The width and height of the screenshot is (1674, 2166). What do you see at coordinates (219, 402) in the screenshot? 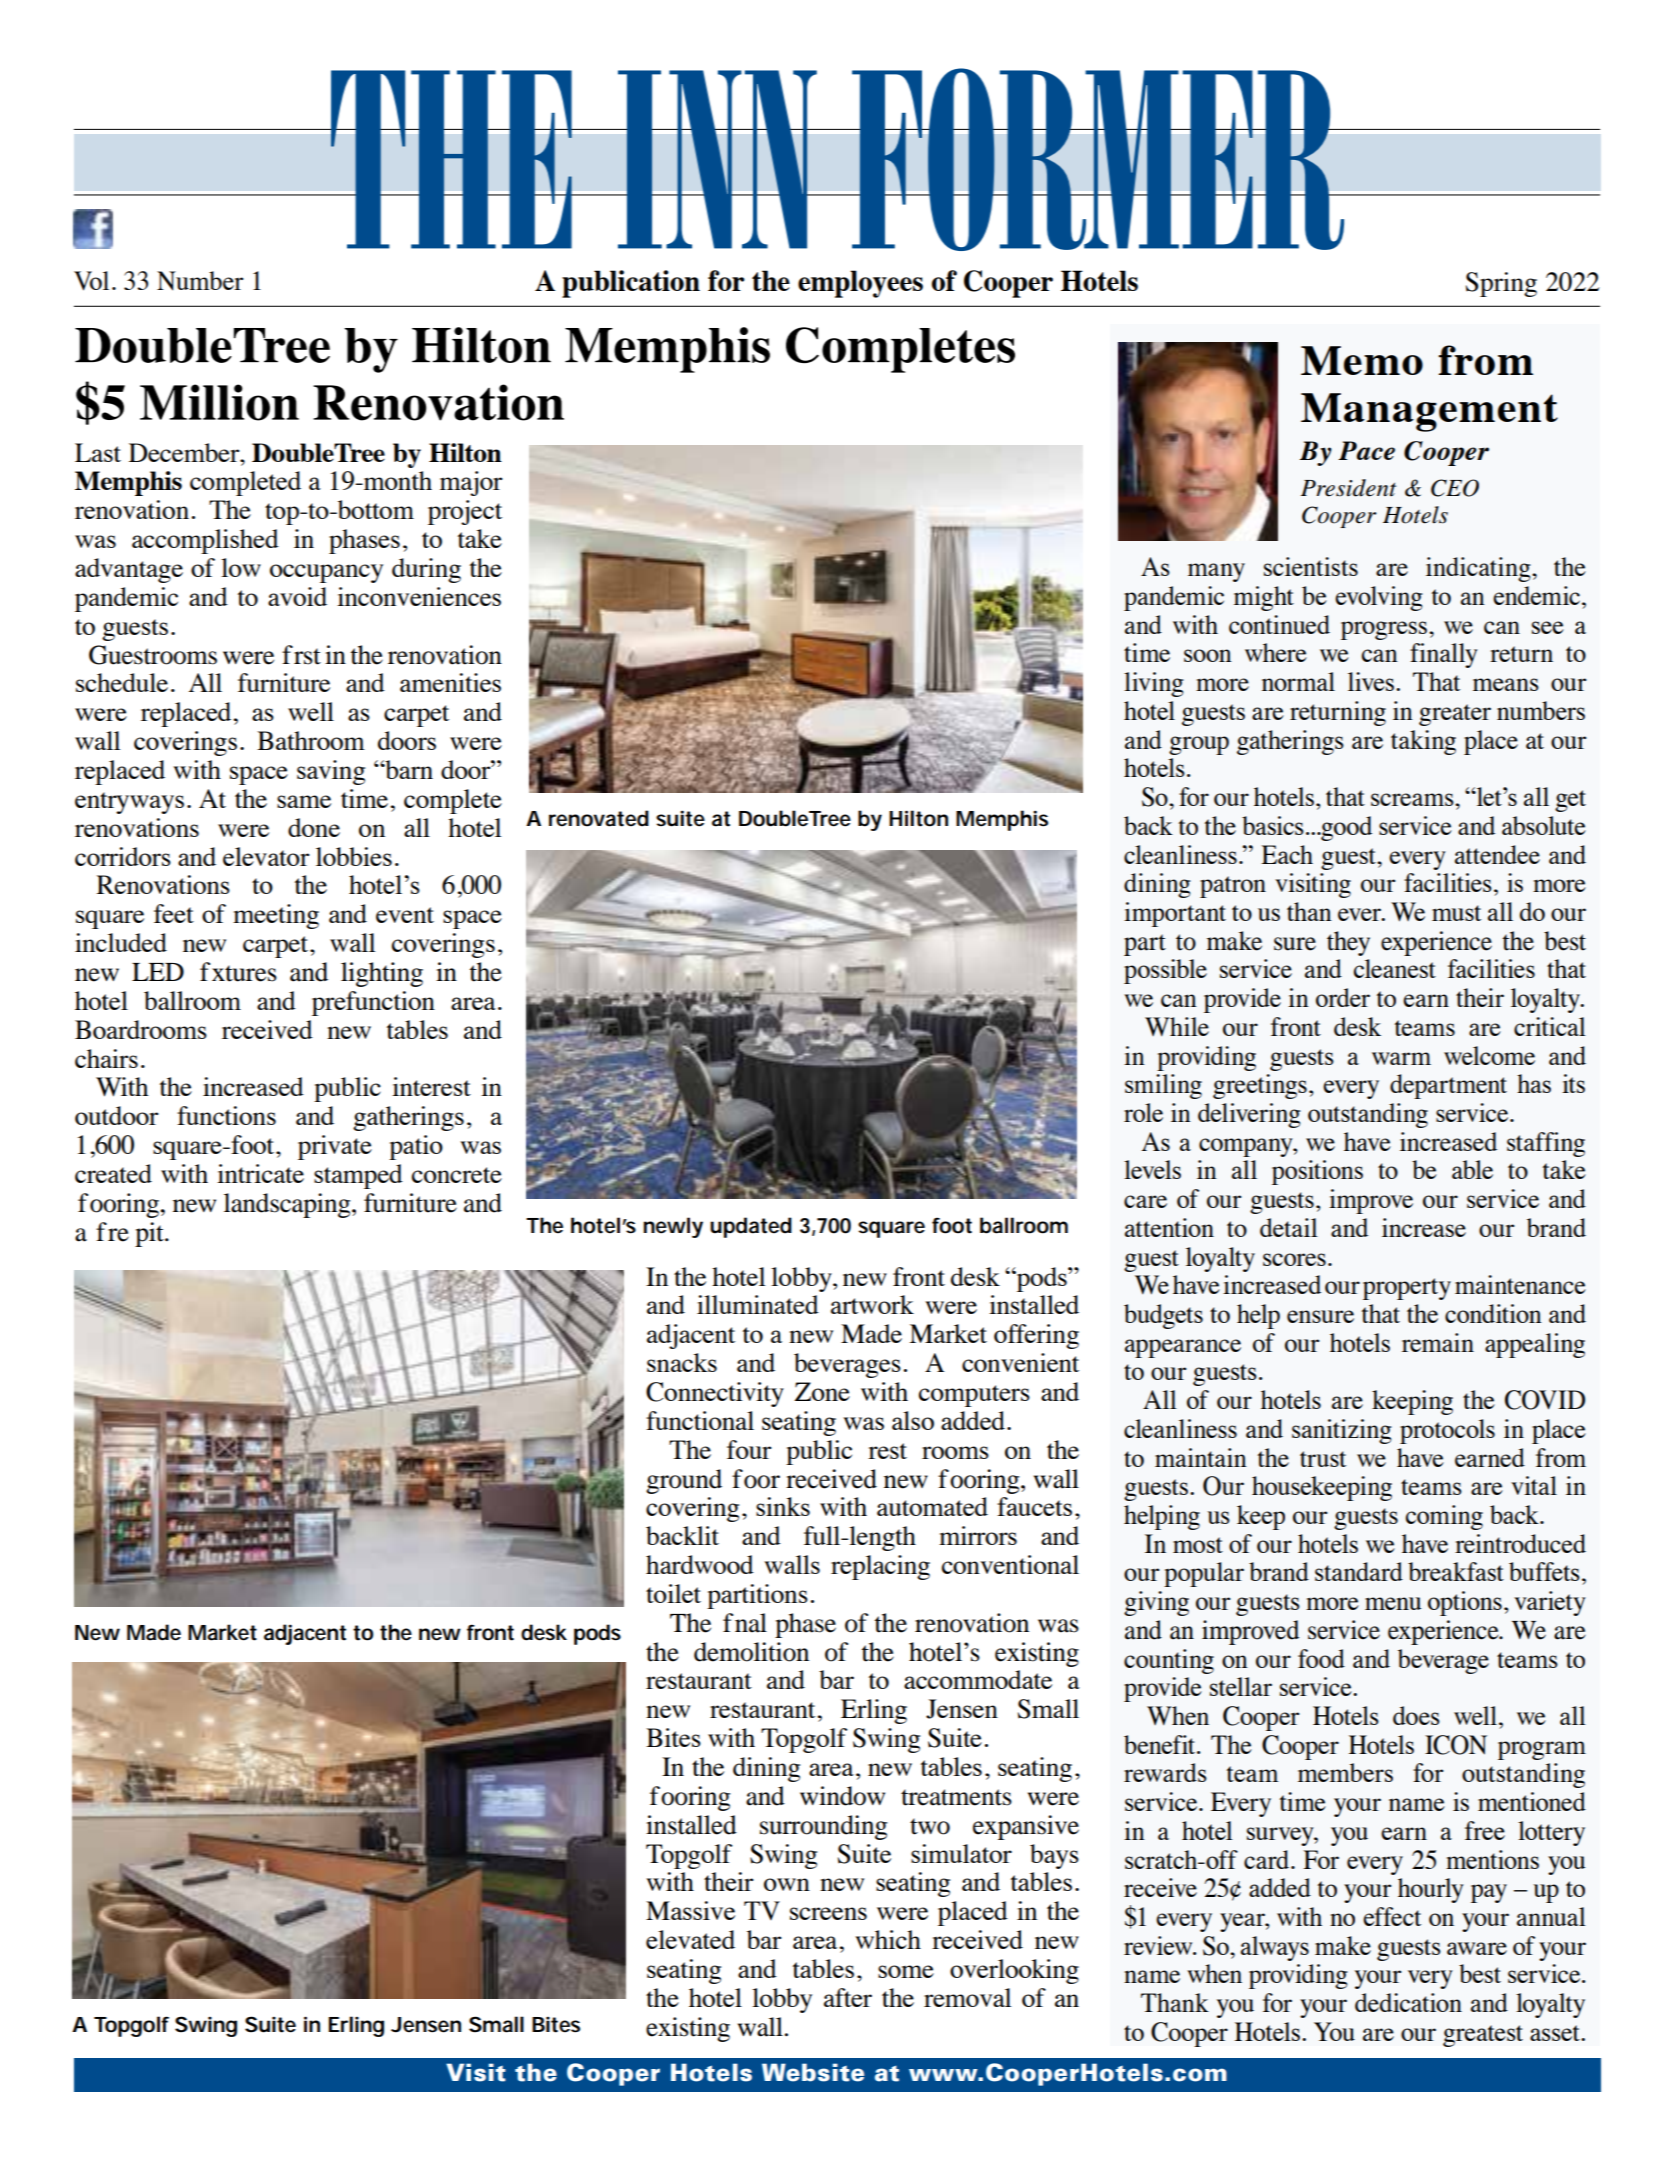
I see `Million` at bounding box center [219, 402].
